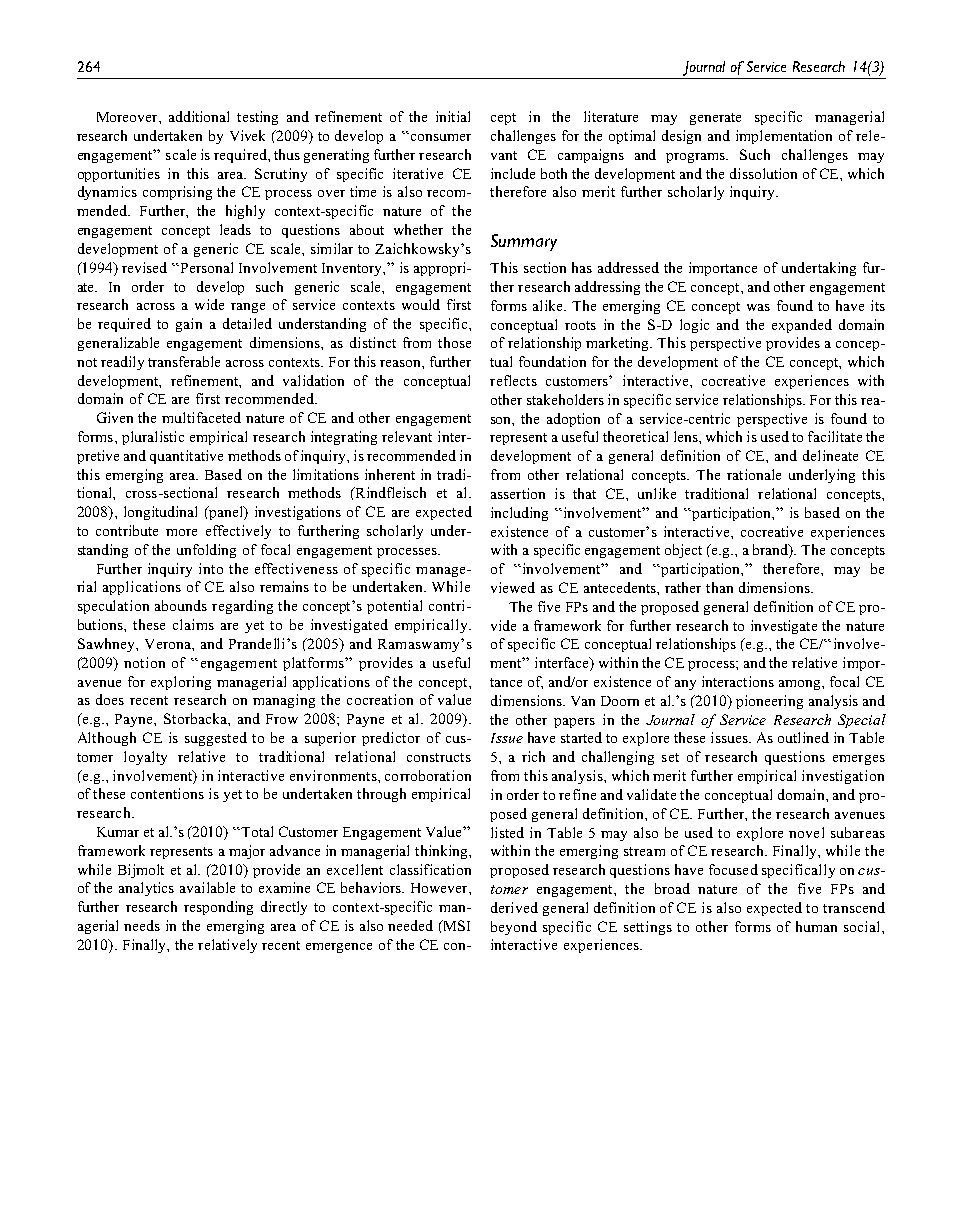  What do you see at coordinates (247, 135) in the document?
I see `Vivek` at bounding box center [247, 135].
